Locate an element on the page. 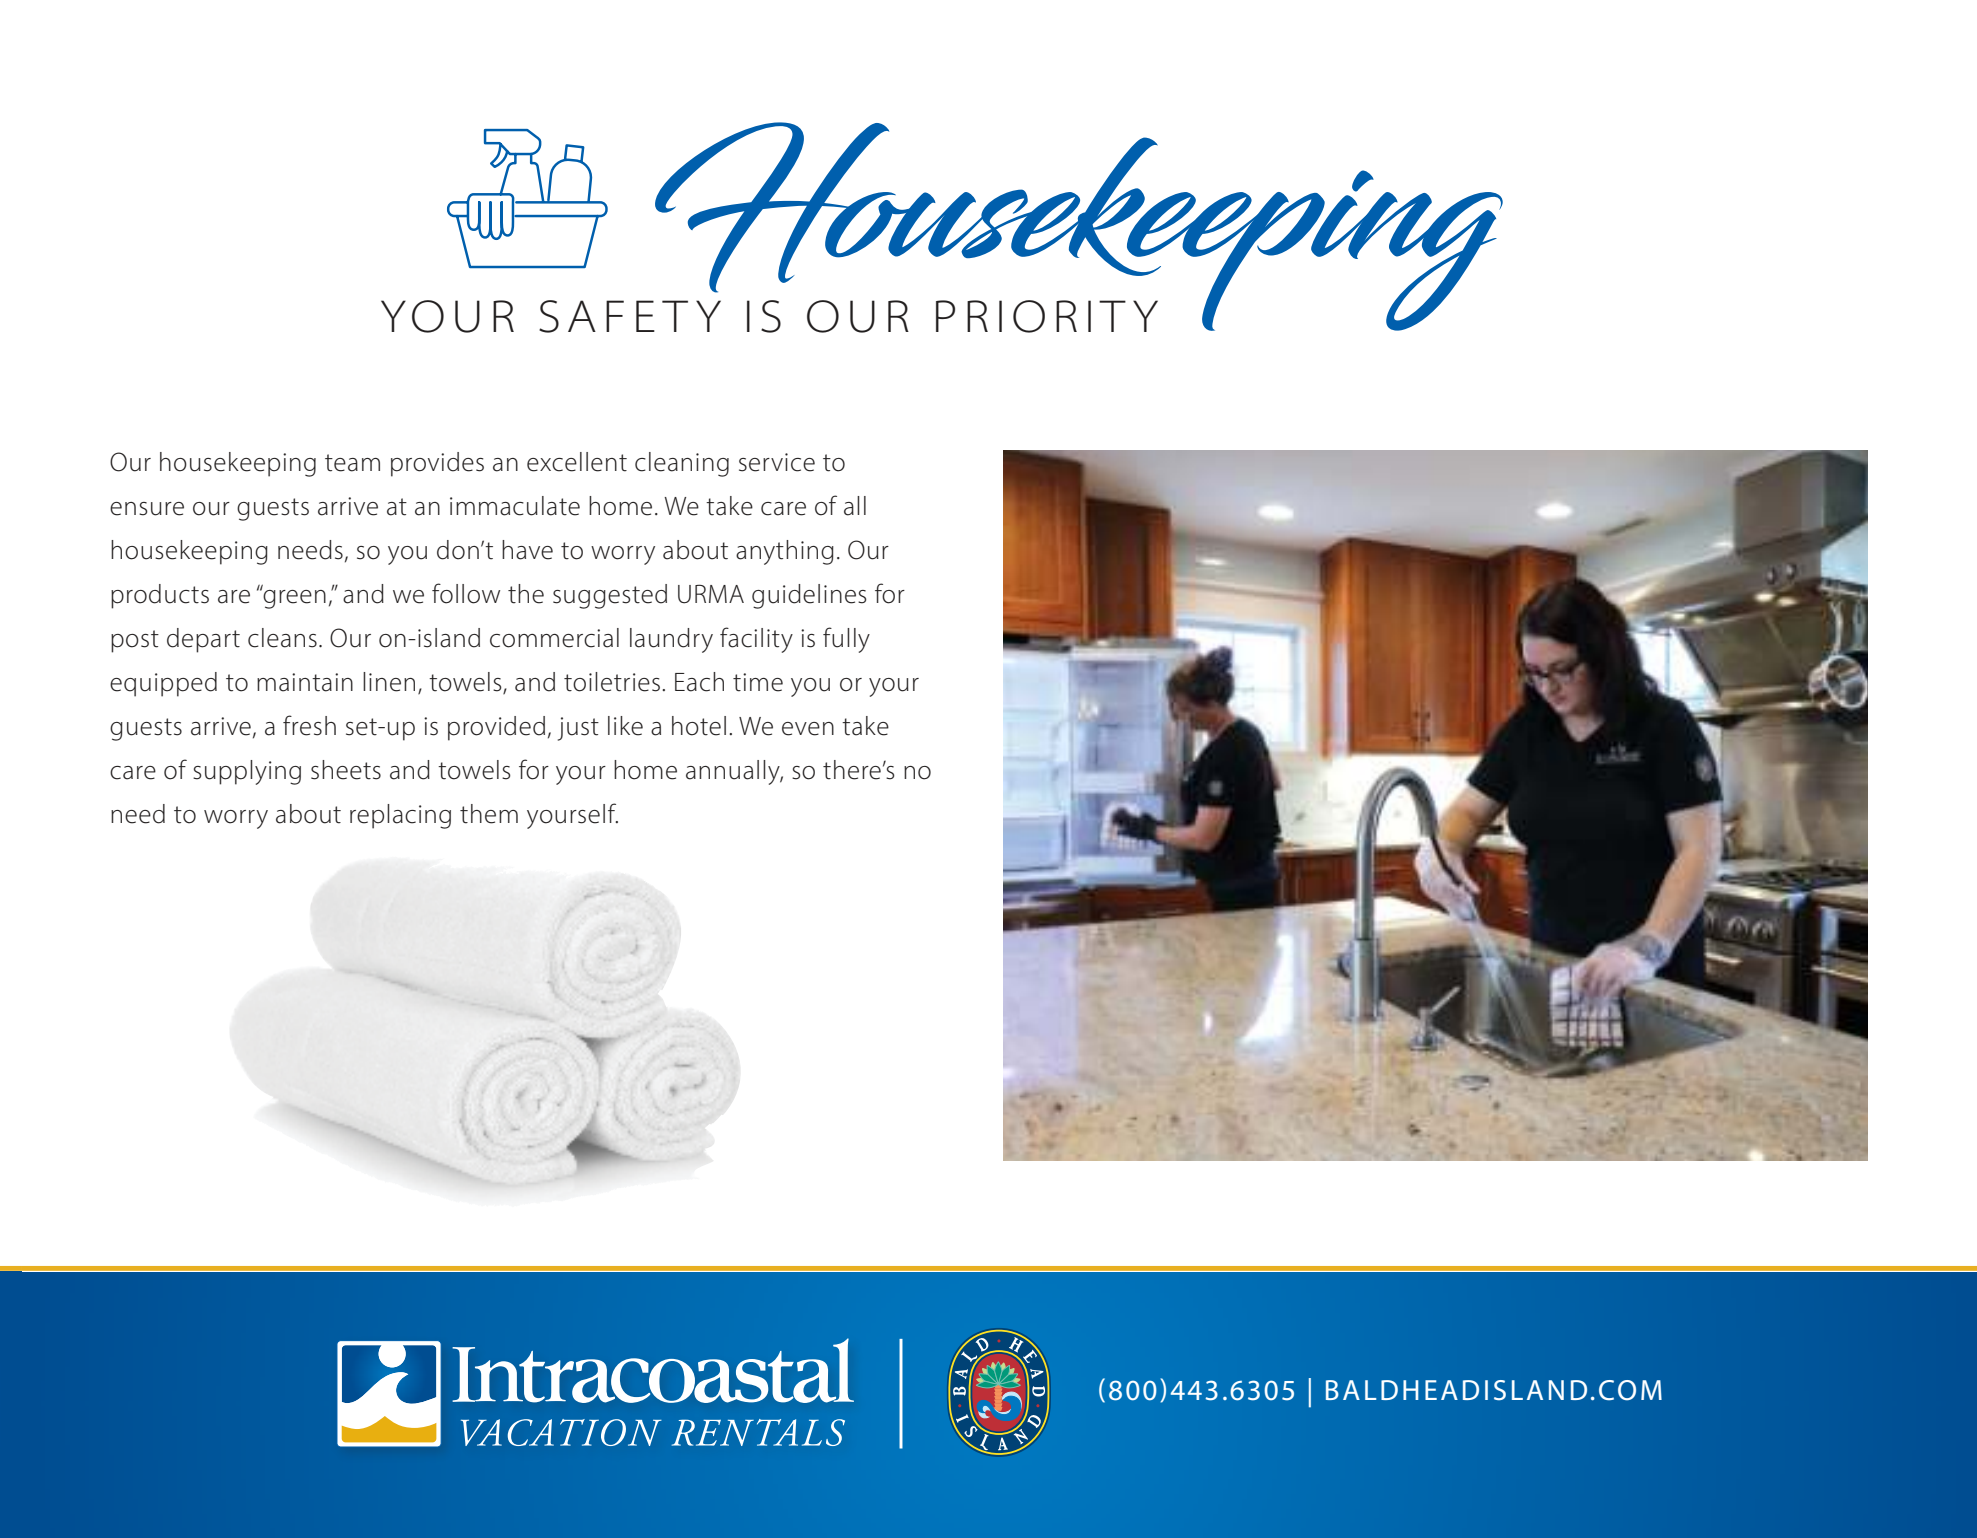 The width and height of the document is (1977, 1538). facility is located at coordinates (756, 640).
